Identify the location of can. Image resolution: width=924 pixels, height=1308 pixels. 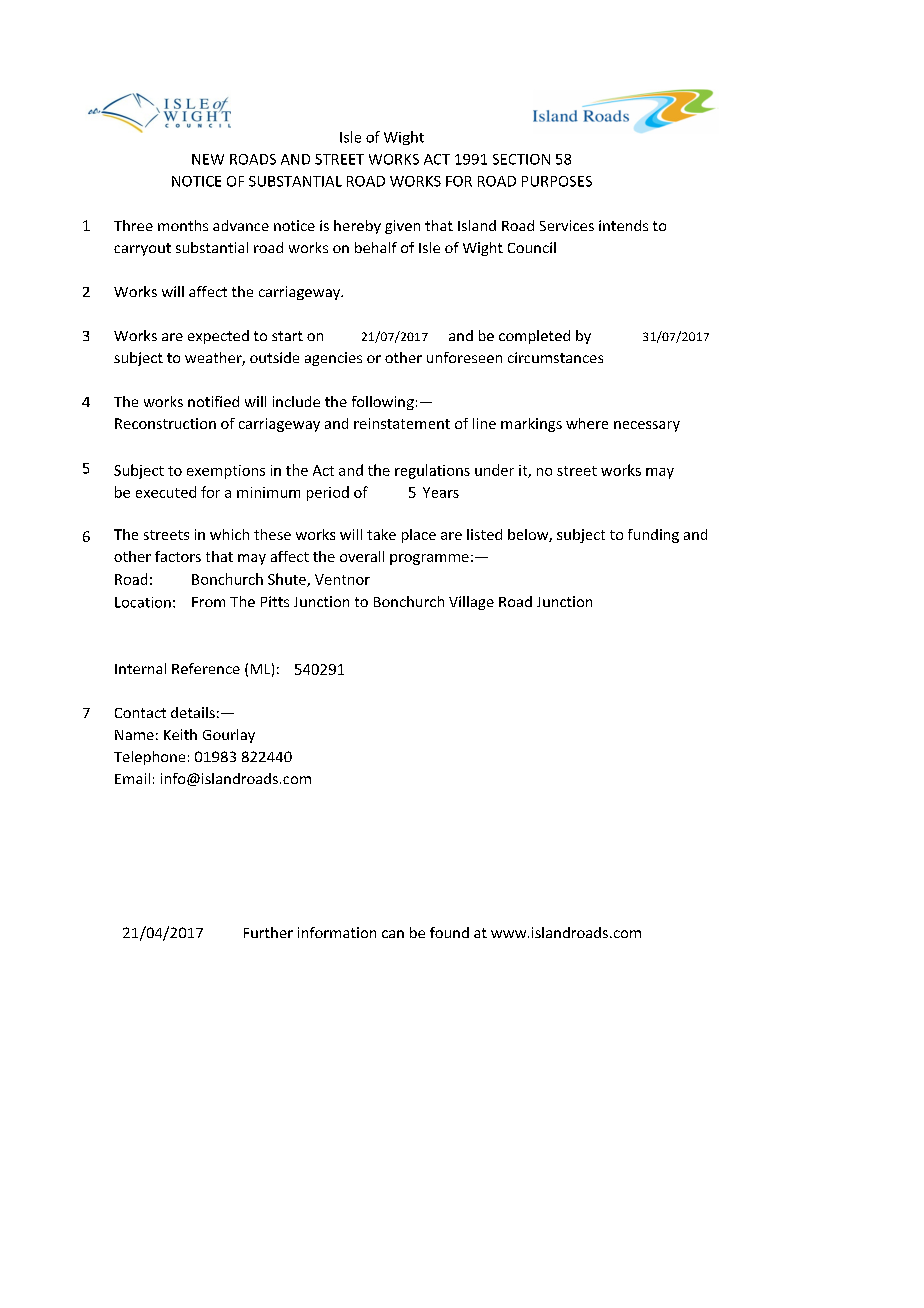
(393, 934).
